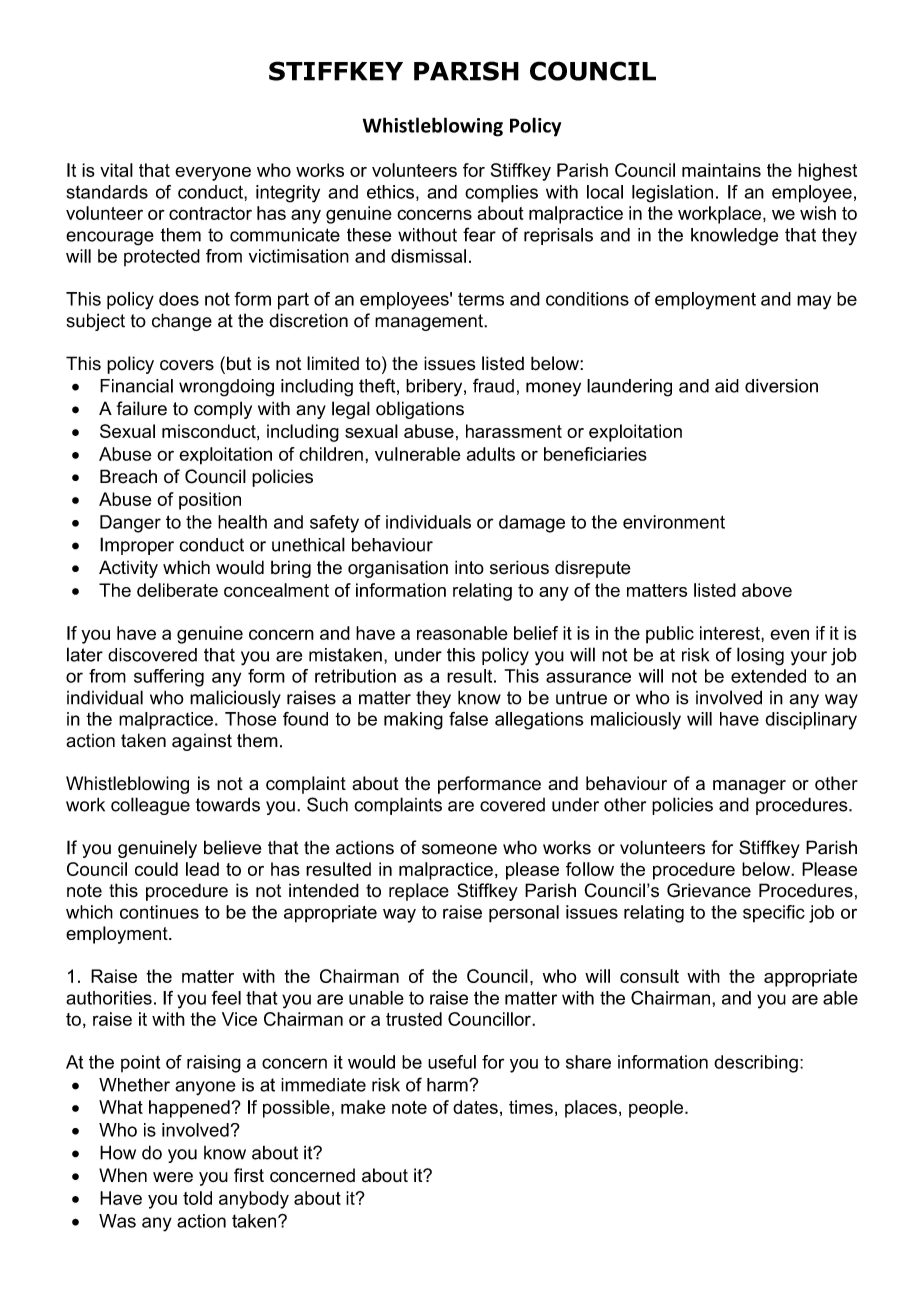 Image resolution: width=924 pixels, height=1308 pixels. I want to click on were, so click(173, 1177).
